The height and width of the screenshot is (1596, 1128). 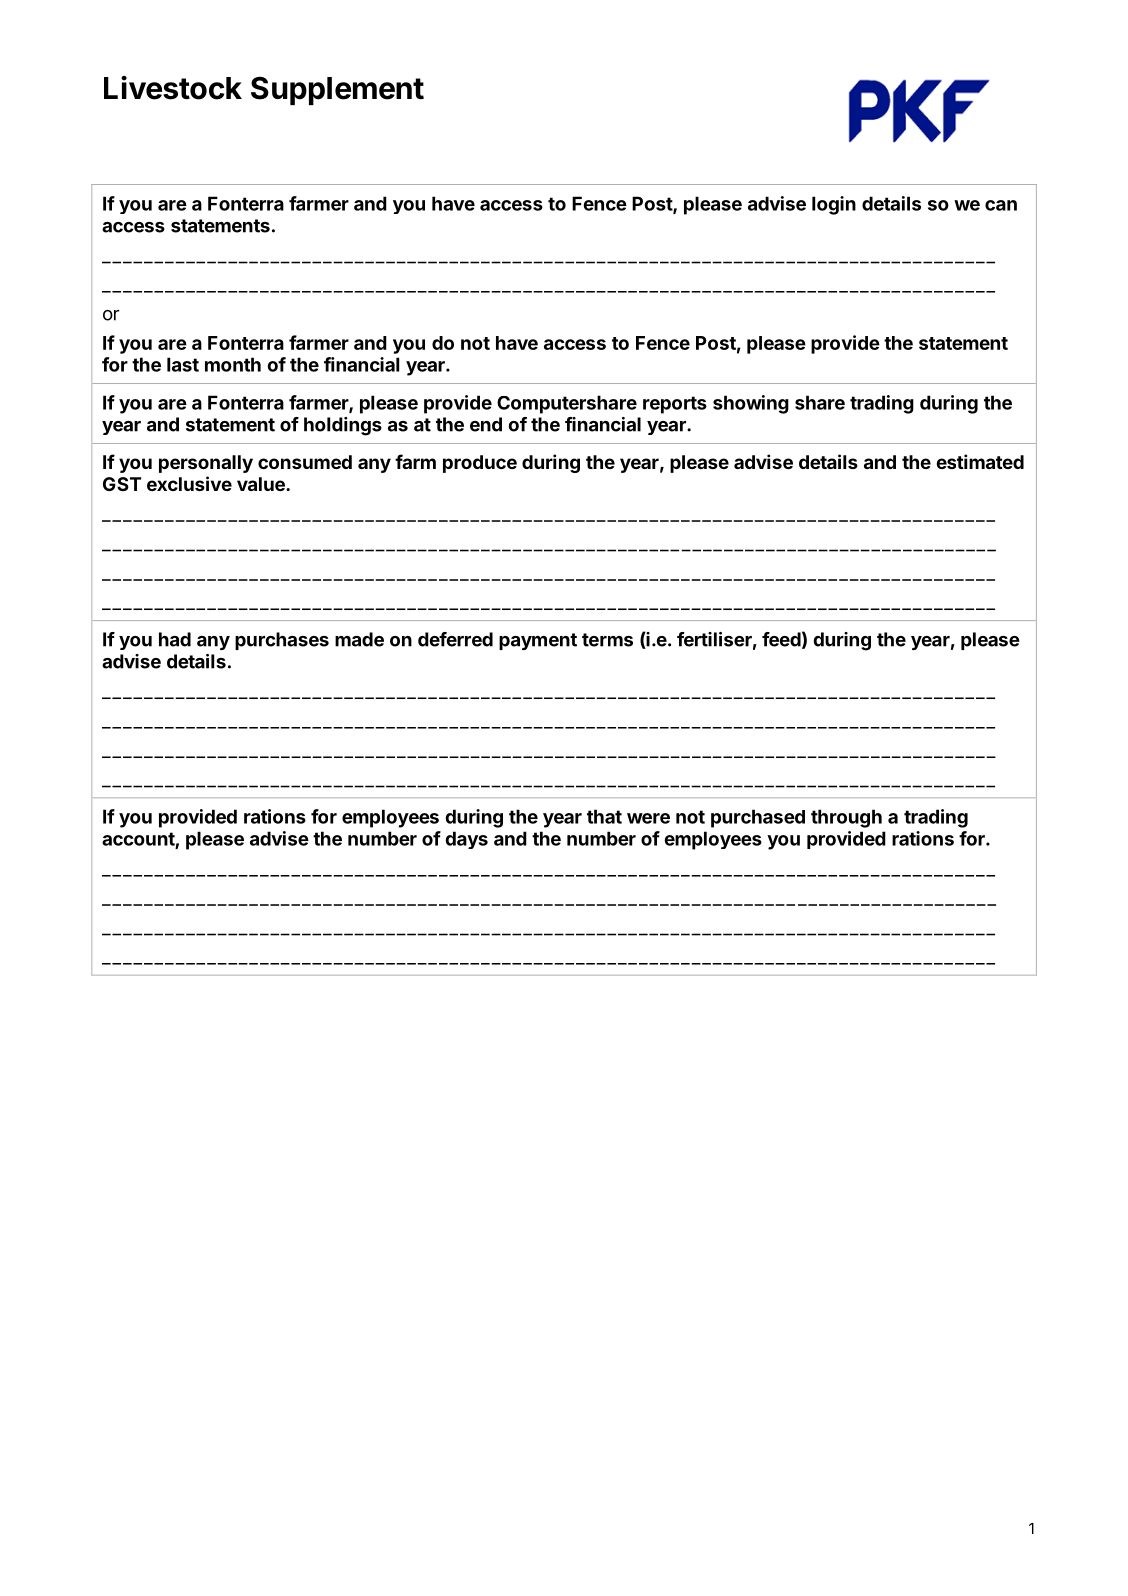 I want to click on month, so click(x=233, y=364).
